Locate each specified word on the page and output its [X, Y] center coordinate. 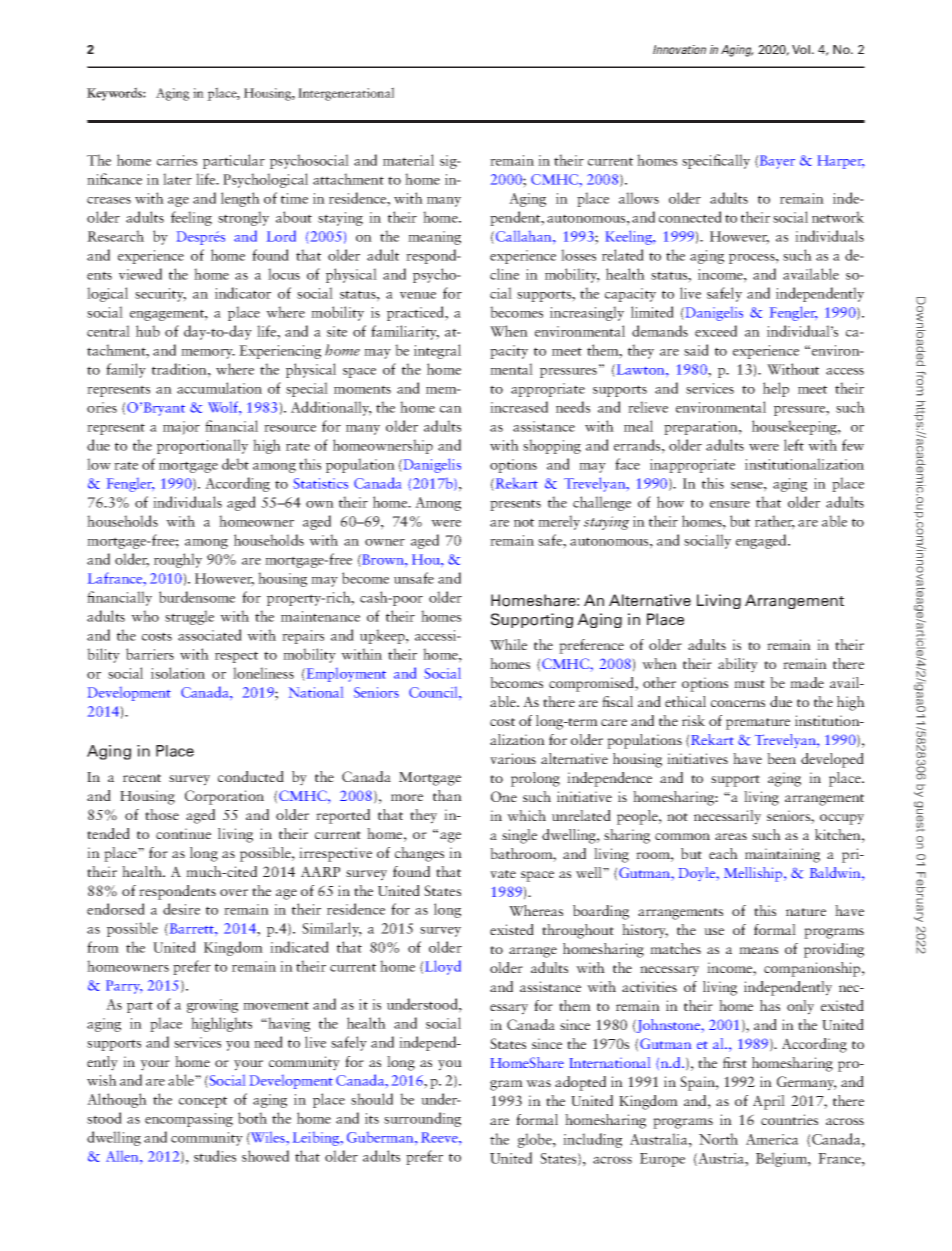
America [772, 1139]
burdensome [197, 597]
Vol [802, 49]
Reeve [440, 1137]
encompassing [189, 1120]
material [408, 160]
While [508, 644]
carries [177, 160]
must [749, 684]
